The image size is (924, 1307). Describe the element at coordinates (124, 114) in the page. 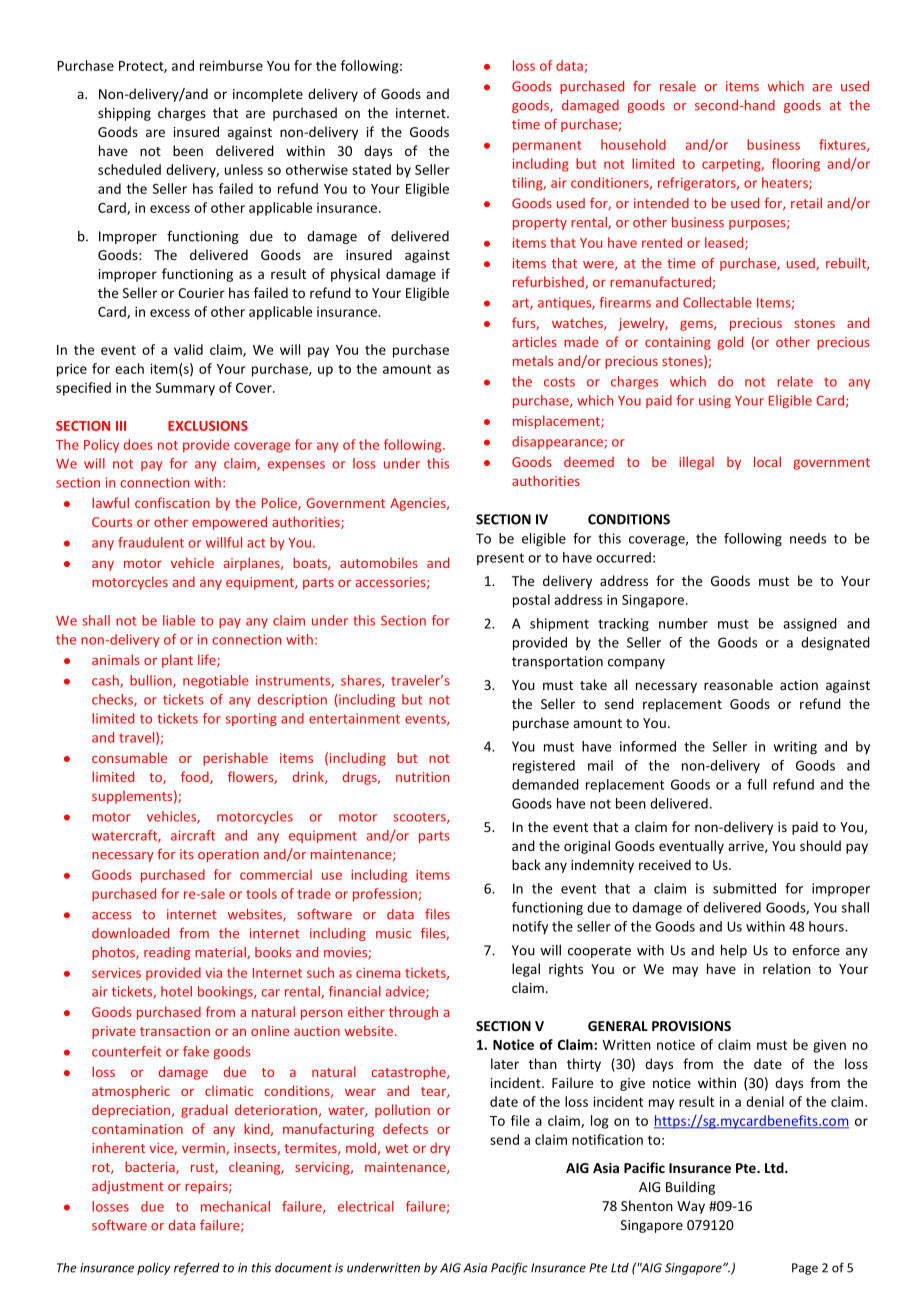

I see `shipping` at that location.
